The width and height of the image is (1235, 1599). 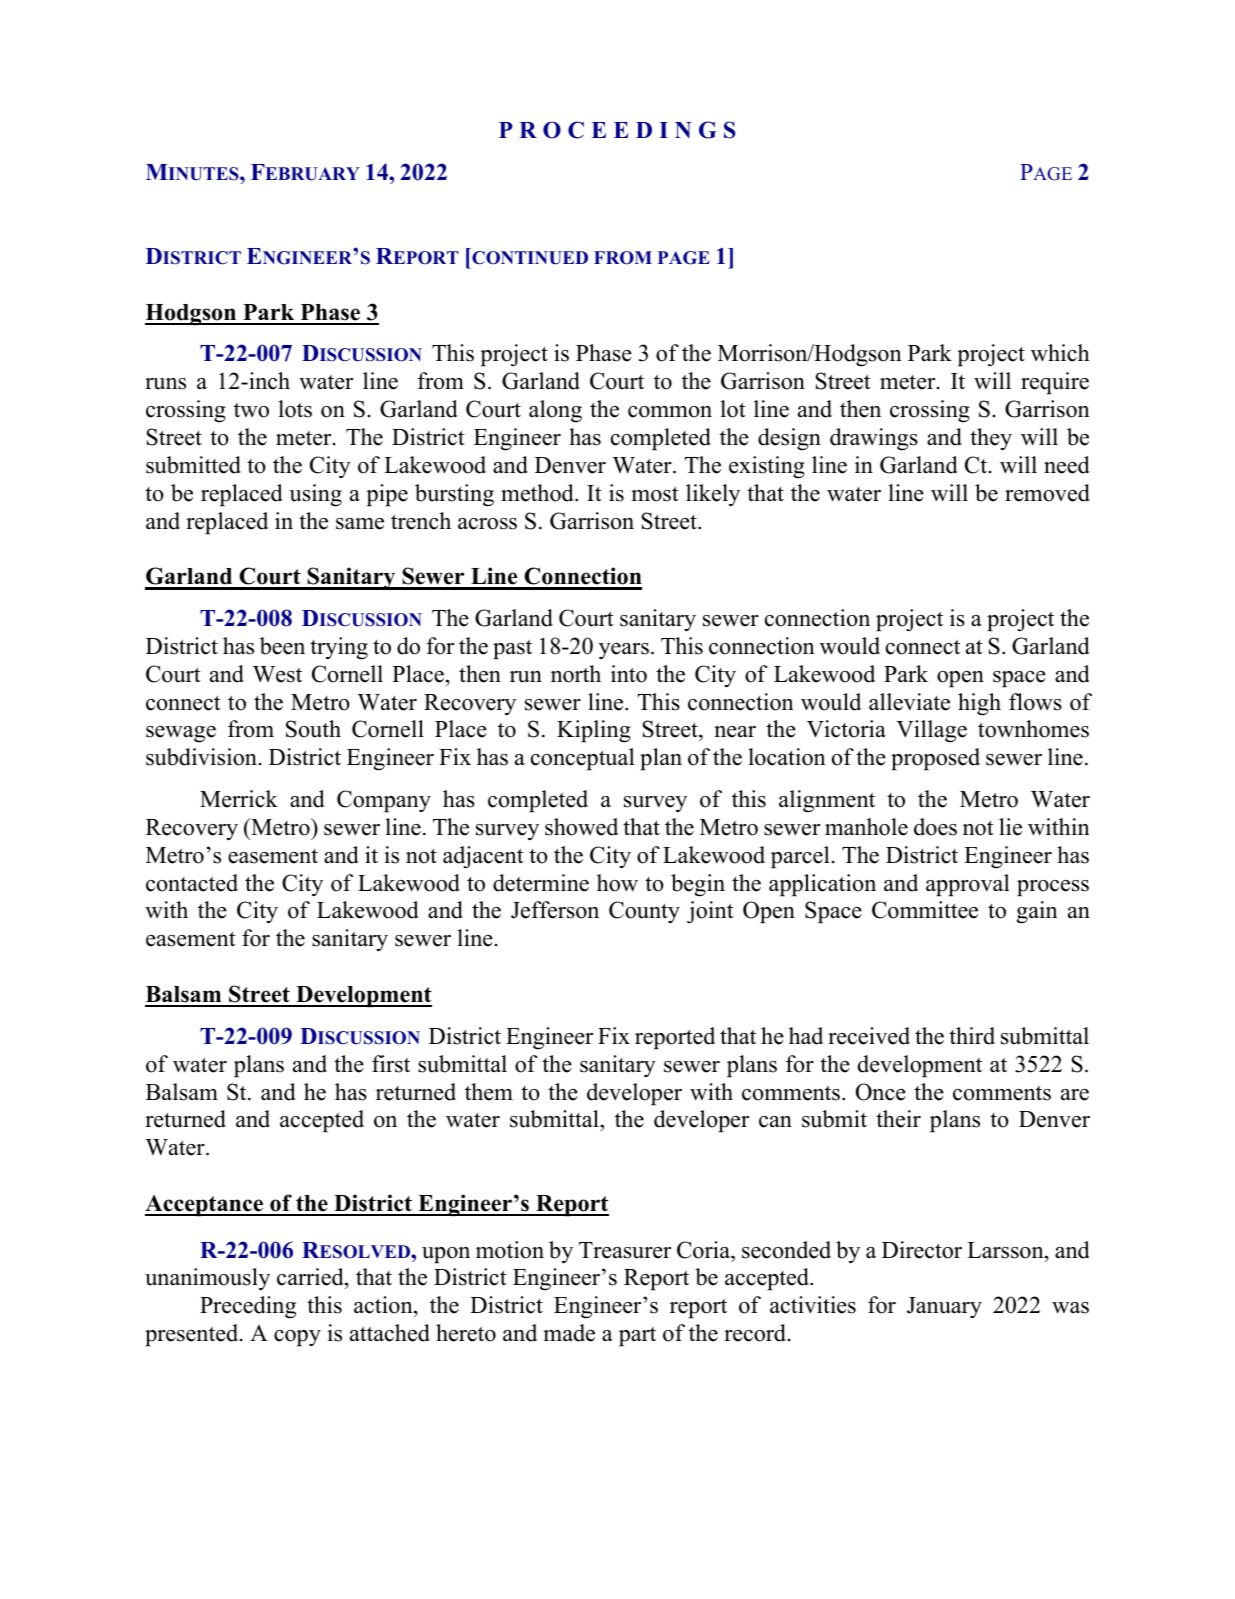 I want to click on County, so click(x=644, y=912).
